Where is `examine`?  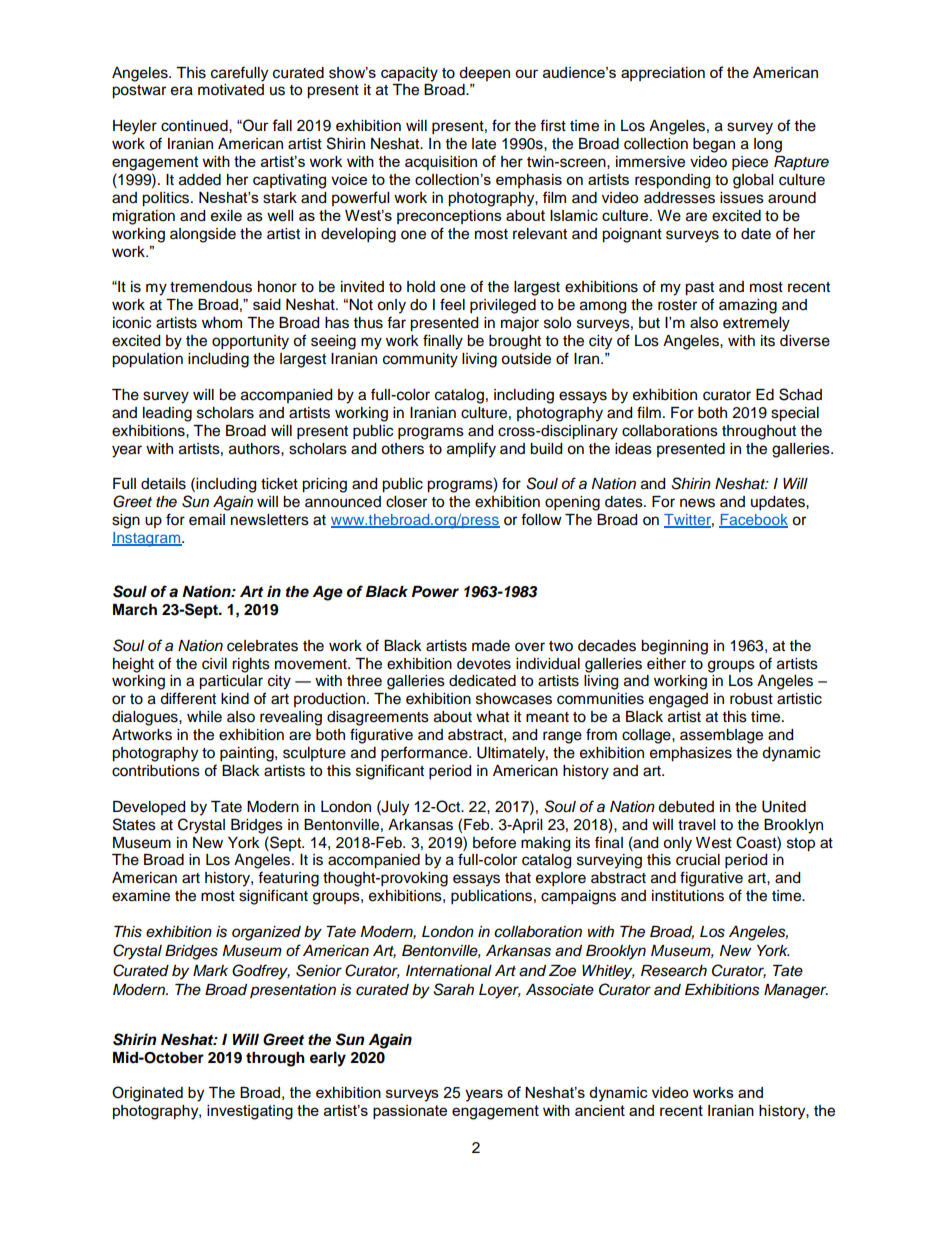 examine is located at coordinates (141, 896).
